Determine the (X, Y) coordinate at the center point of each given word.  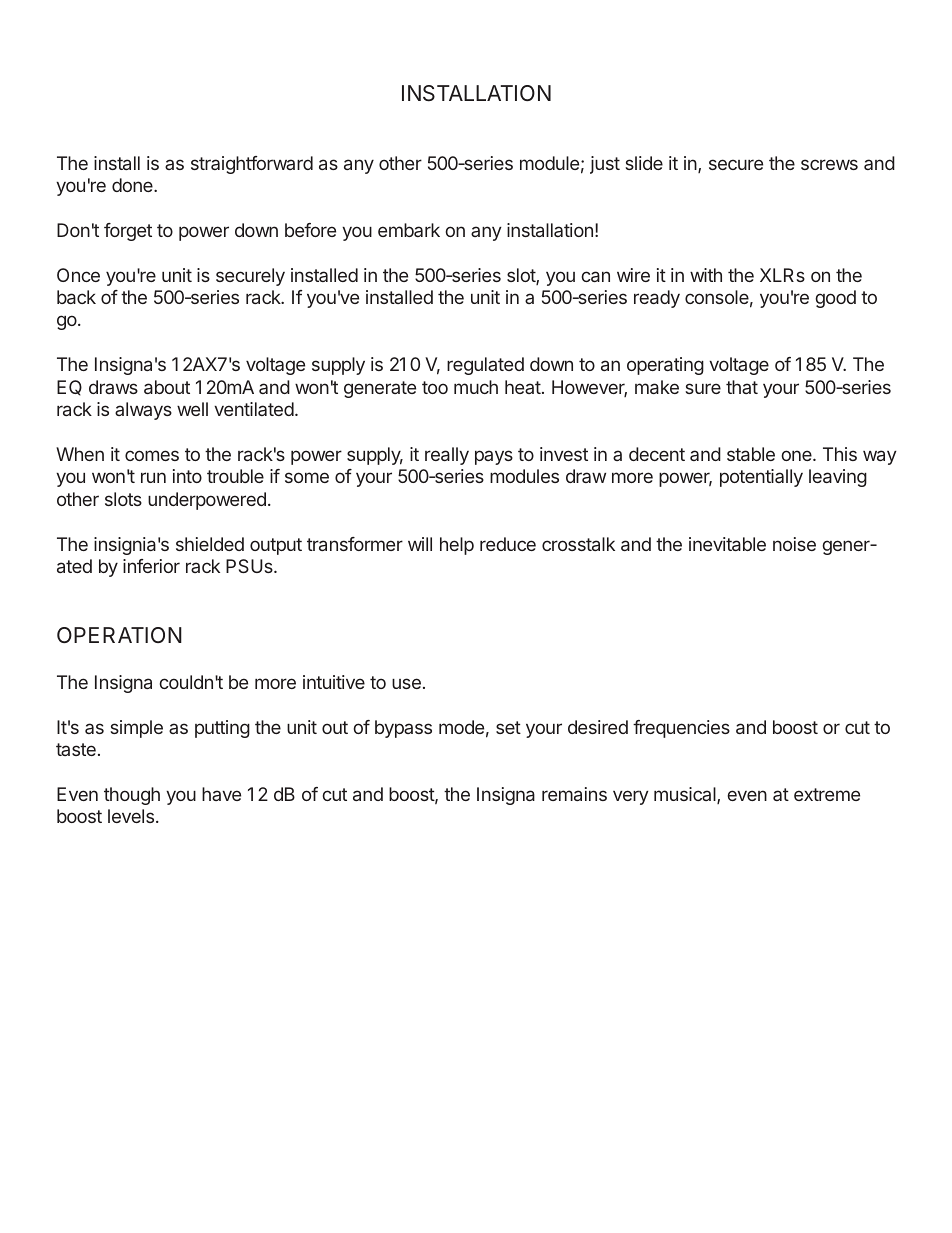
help (457, 546)
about (167, 387)
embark (409, 230)
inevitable (727, 544)
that (742, 387)
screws (829, 164)
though (132, 796)
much (476, 387)
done (133, 185)
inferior (151, 566)
